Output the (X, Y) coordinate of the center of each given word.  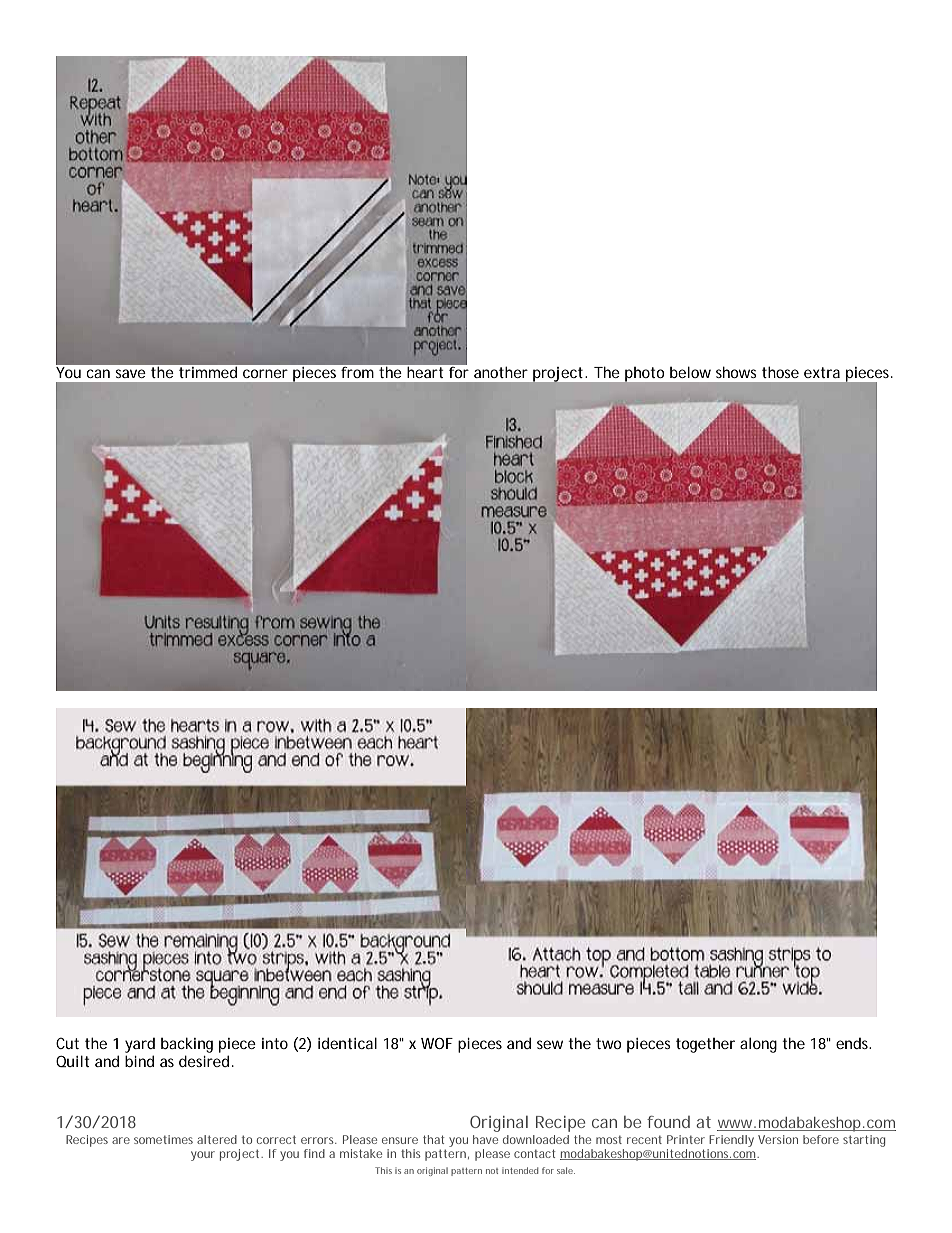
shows (736, 372)
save (130, 373)
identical (347, 1043)
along (758, 1045)
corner (265, 373)
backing (187, 1045)
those (780, 372)
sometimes (163, 1139)
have (485, 1139)
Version (778, 1139)
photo (644, 374)
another (501, 372)
